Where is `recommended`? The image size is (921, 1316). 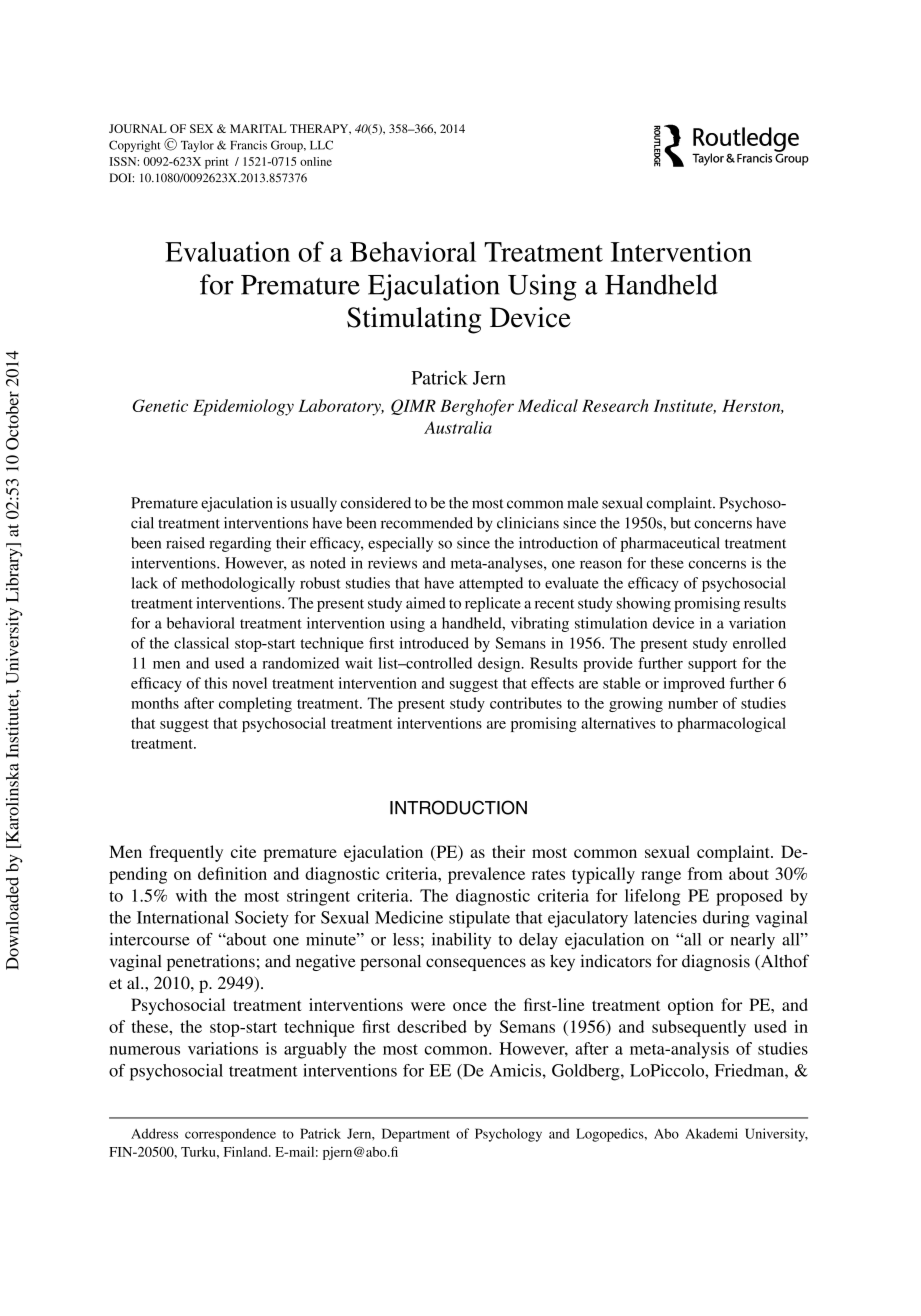 recommended is located at coordinates (427, 523).
